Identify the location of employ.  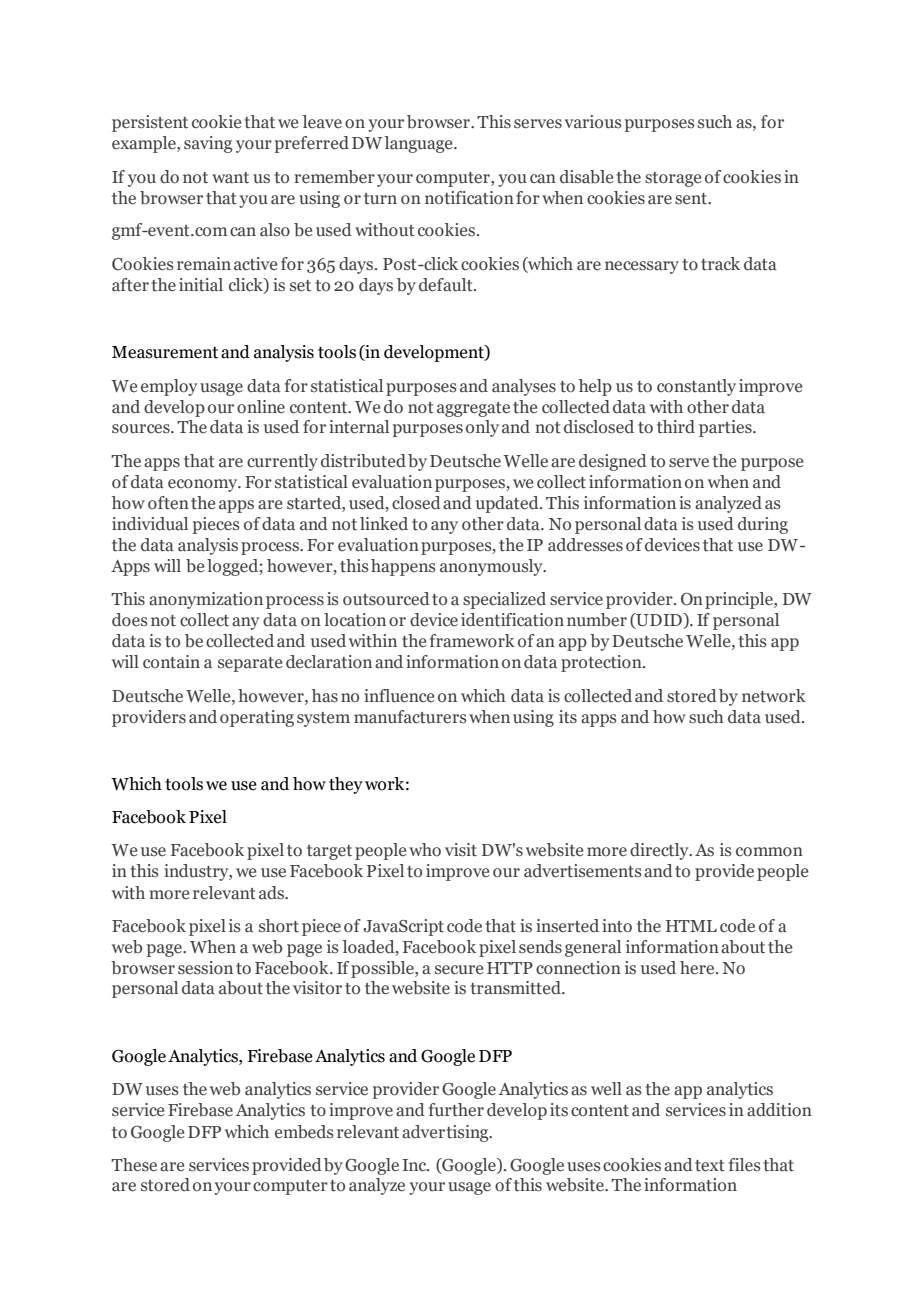
(169, 387).
